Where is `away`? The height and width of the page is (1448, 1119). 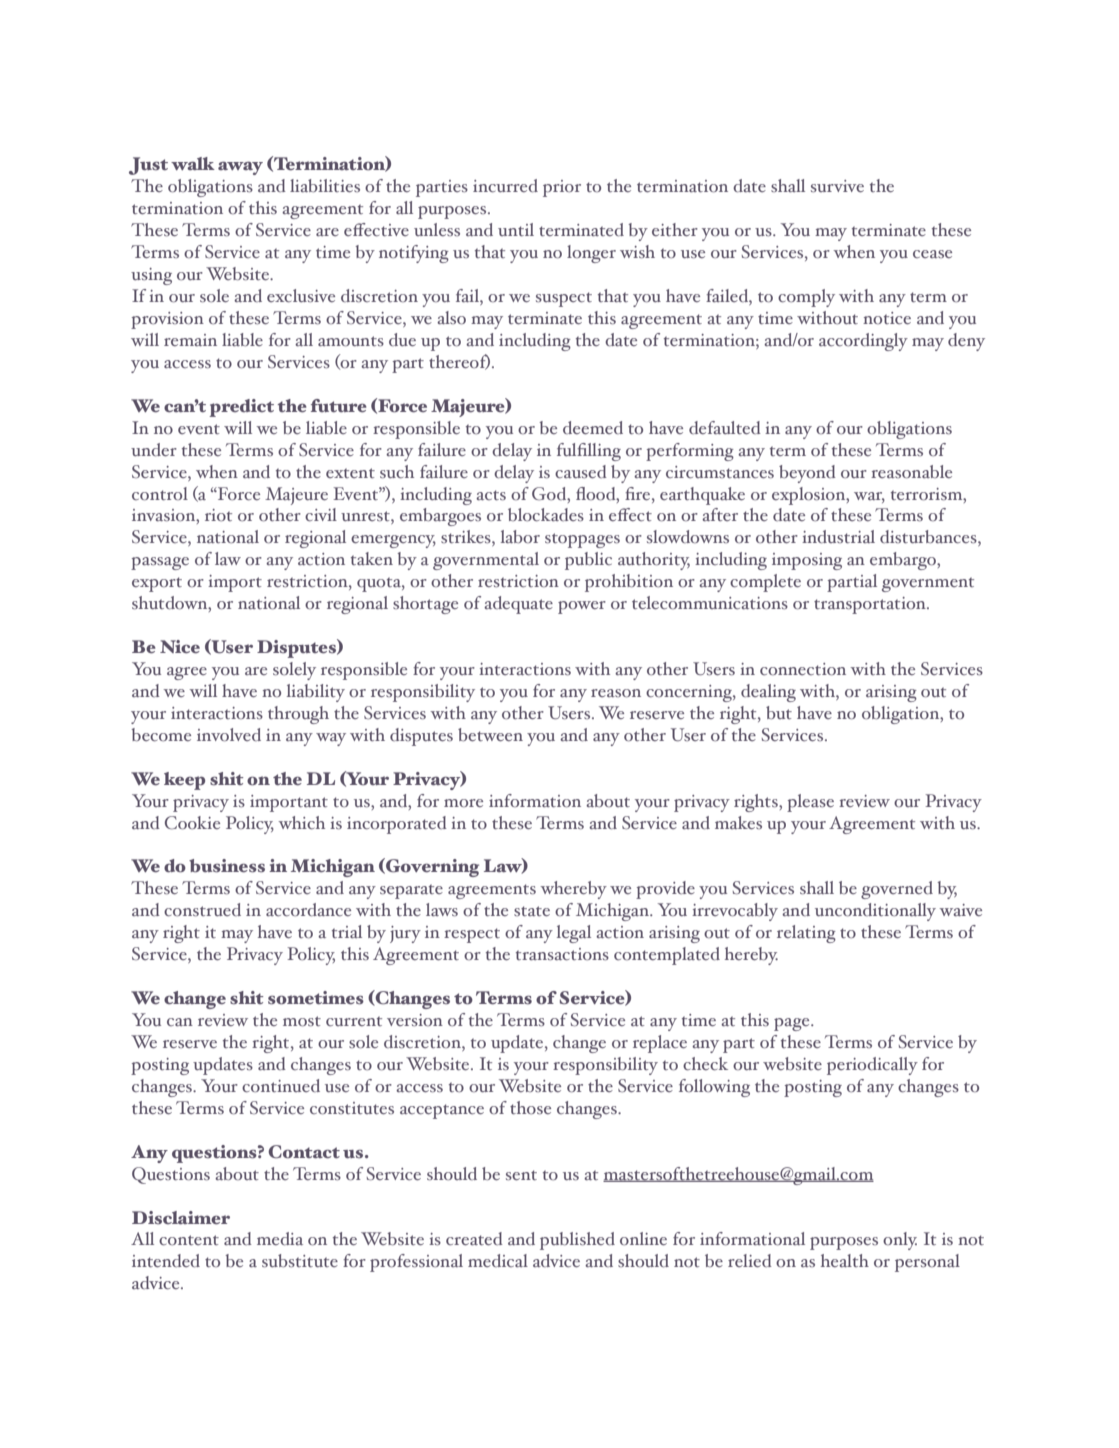
away is located at coordinates (240, 168).
